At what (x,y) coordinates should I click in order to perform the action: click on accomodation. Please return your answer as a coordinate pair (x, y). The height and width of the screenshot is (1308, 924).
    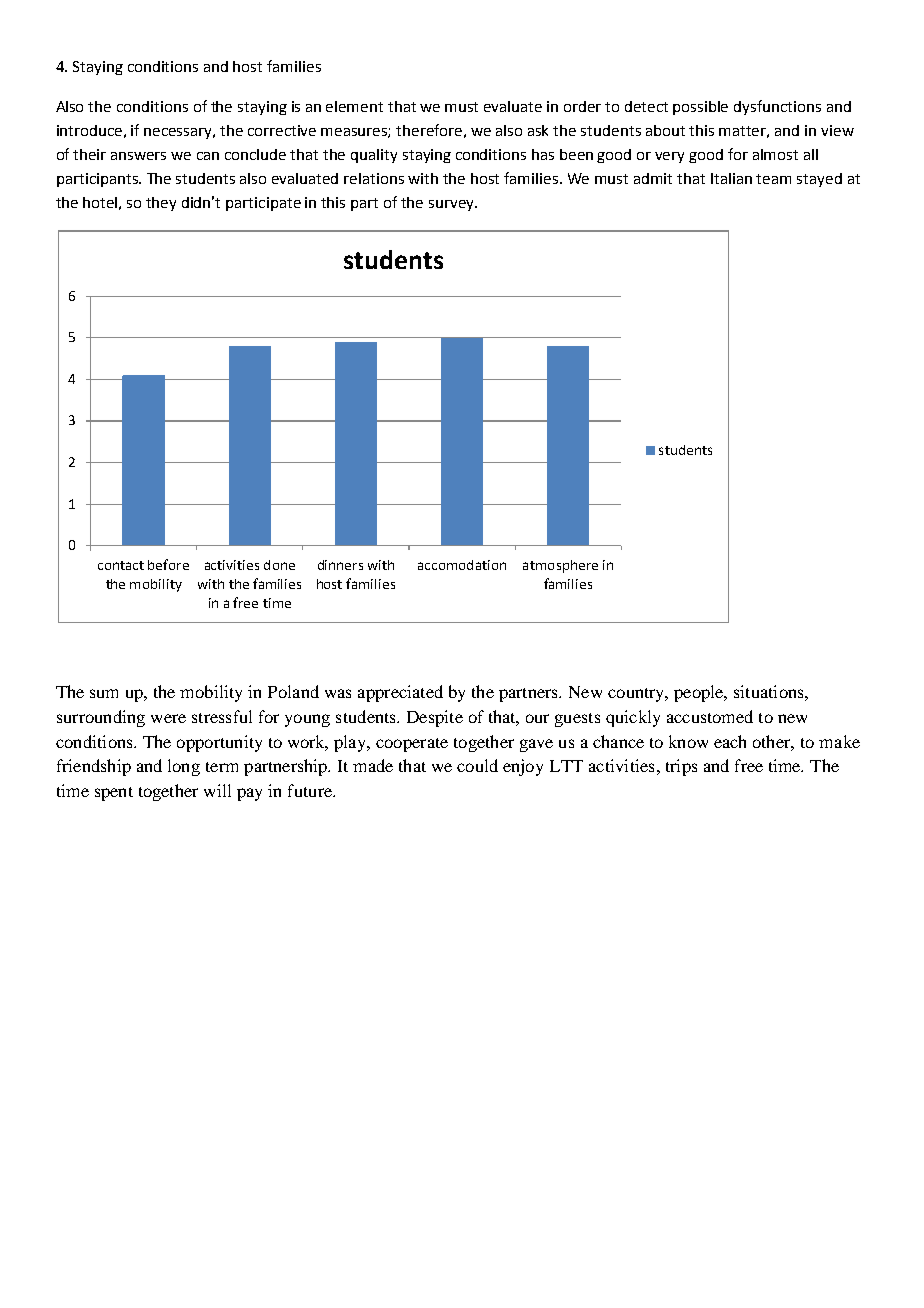
    Looking at the image, I should click on (462, 565).
